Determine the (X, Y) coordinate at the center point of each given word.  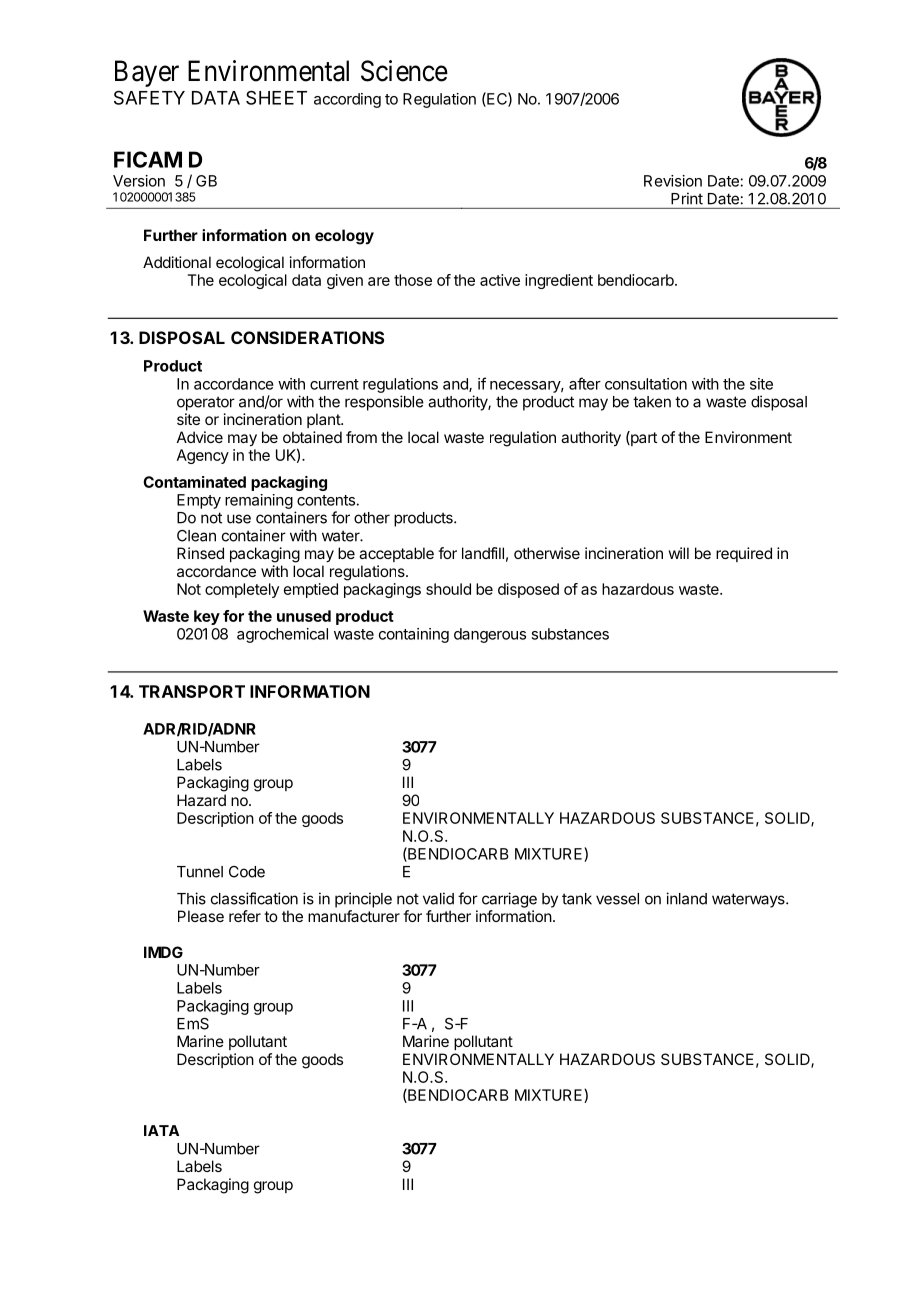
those (413, 280)
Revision (673, 181)
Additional (177, 262)
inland (686, 898)
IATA (161, 1130)
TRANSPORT (192, 691)
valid (438, 898)
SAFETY (149, 97)
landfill (483, 553)
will (678, 553)
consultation (646, 384)
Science (404, 71)
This (191, 898)
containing (414, 635)
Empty (199, 501)
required (744, 554)
